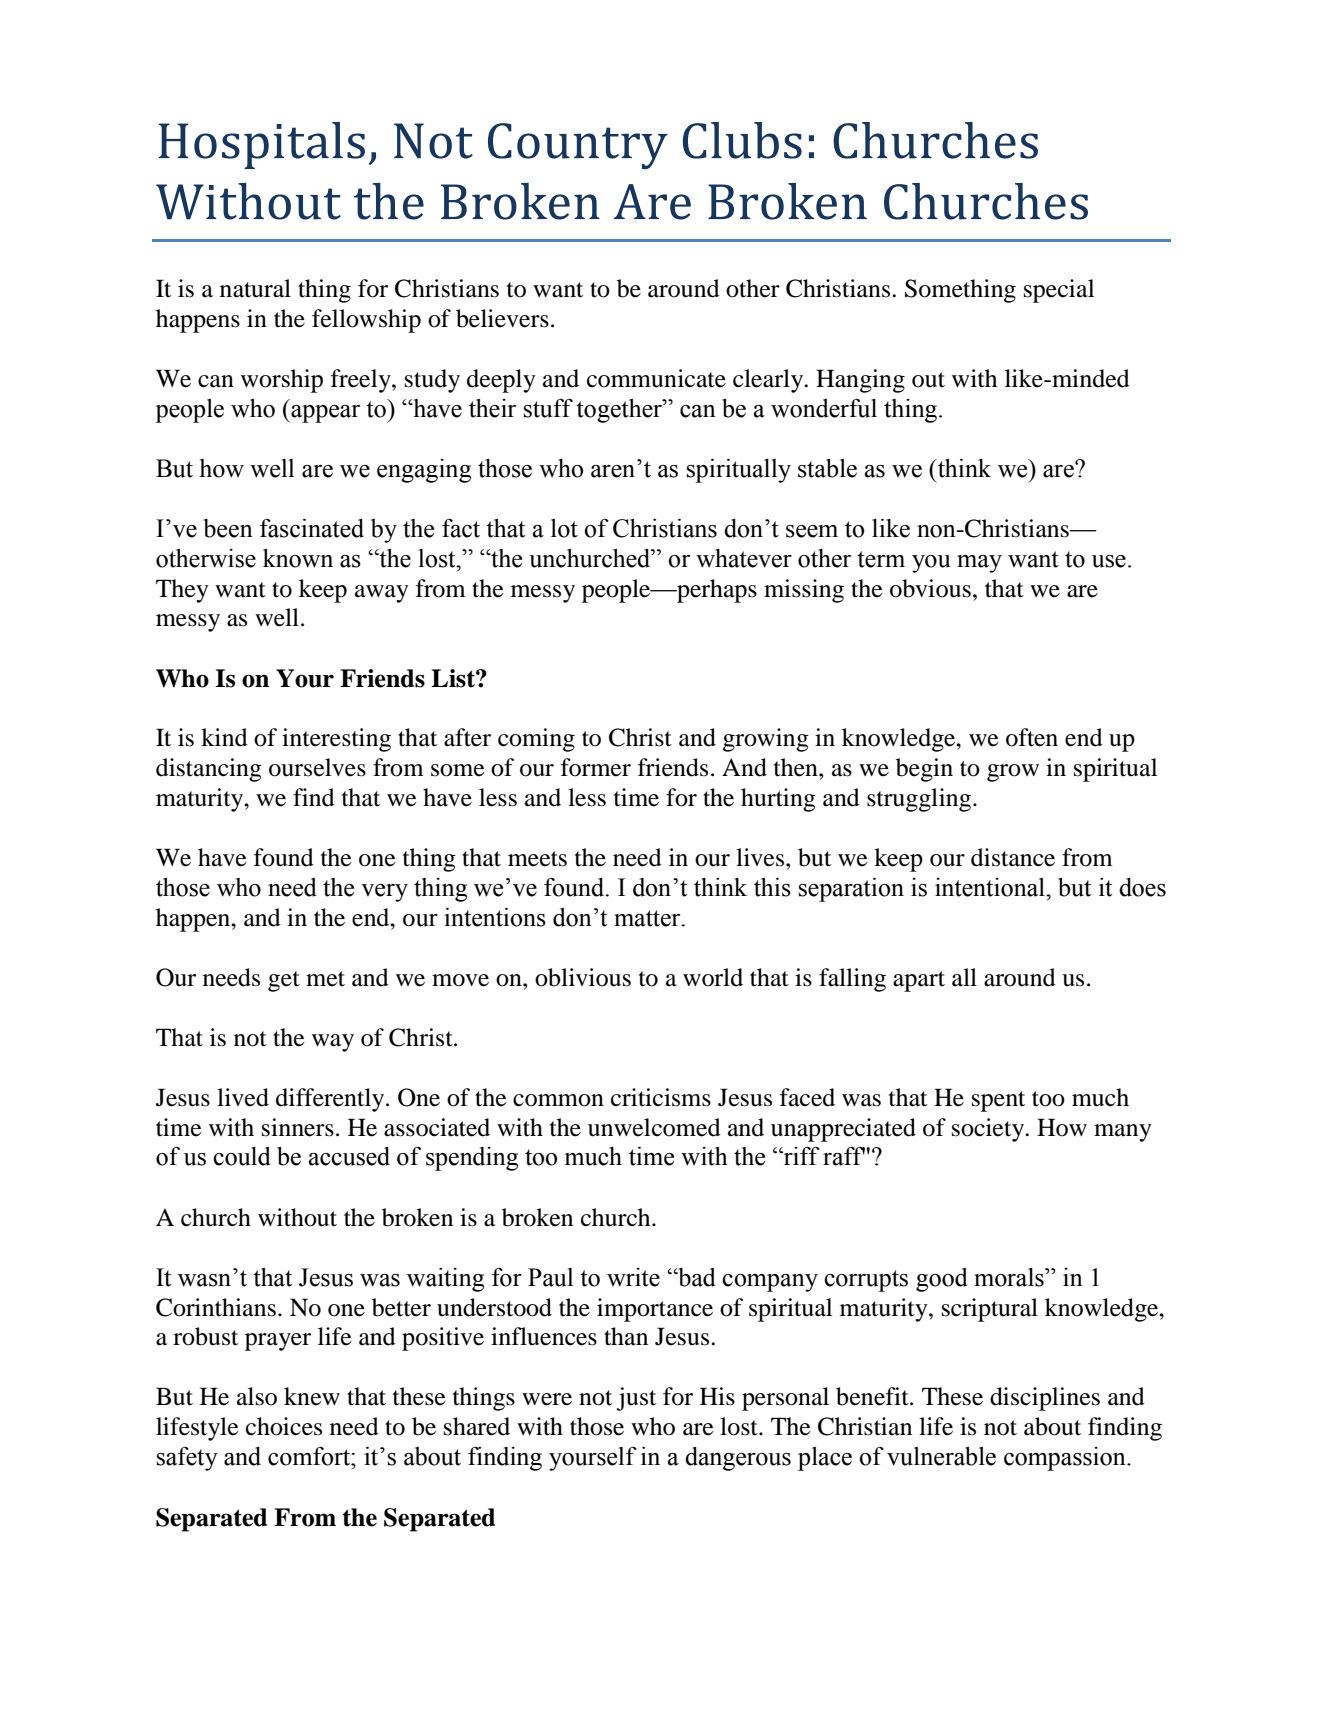 This page has width=1323, height=1711. I want to click on fascinated, so click(312, 528).
